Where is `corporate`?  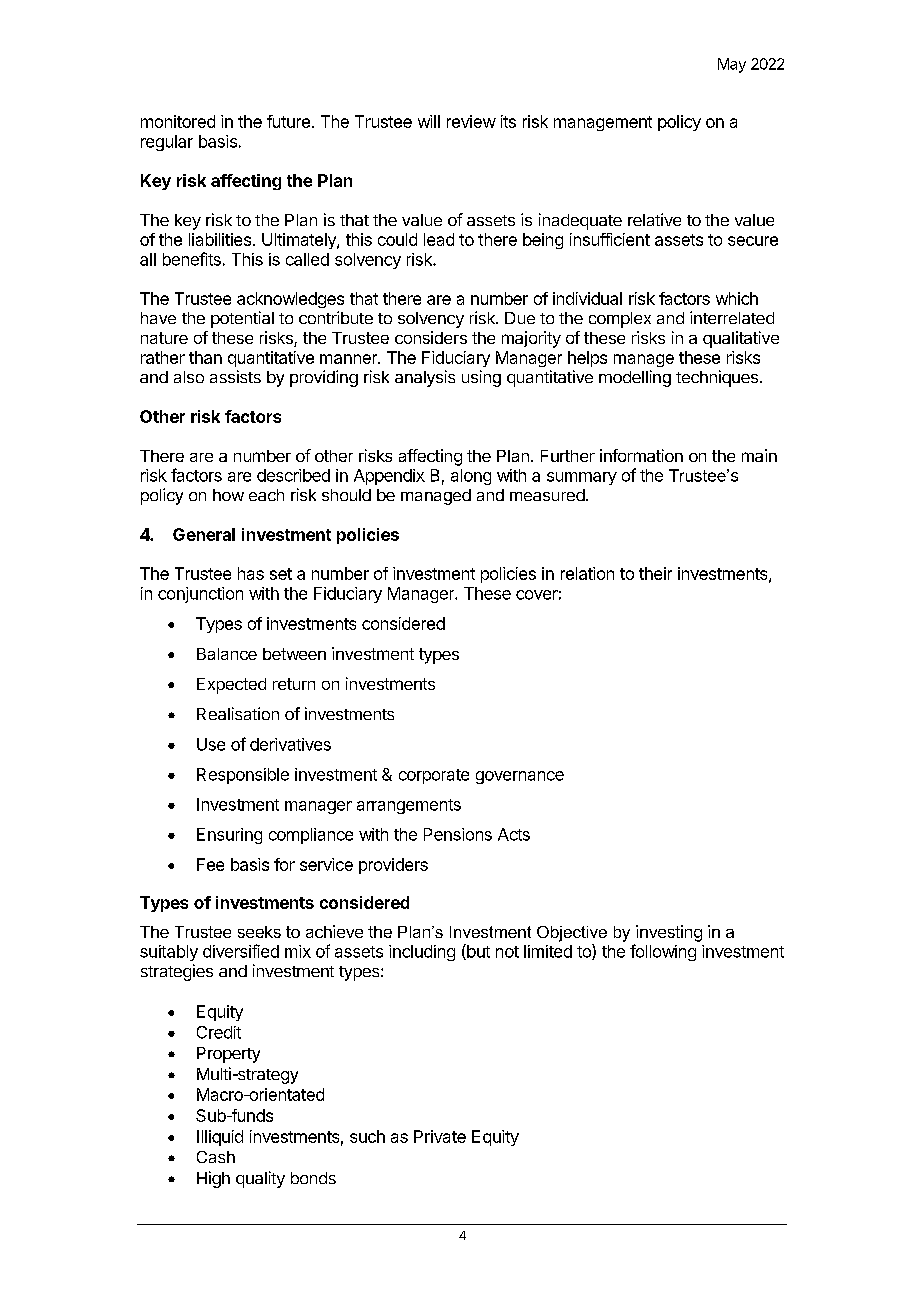
corporate is located at coordinates (434, 776).
